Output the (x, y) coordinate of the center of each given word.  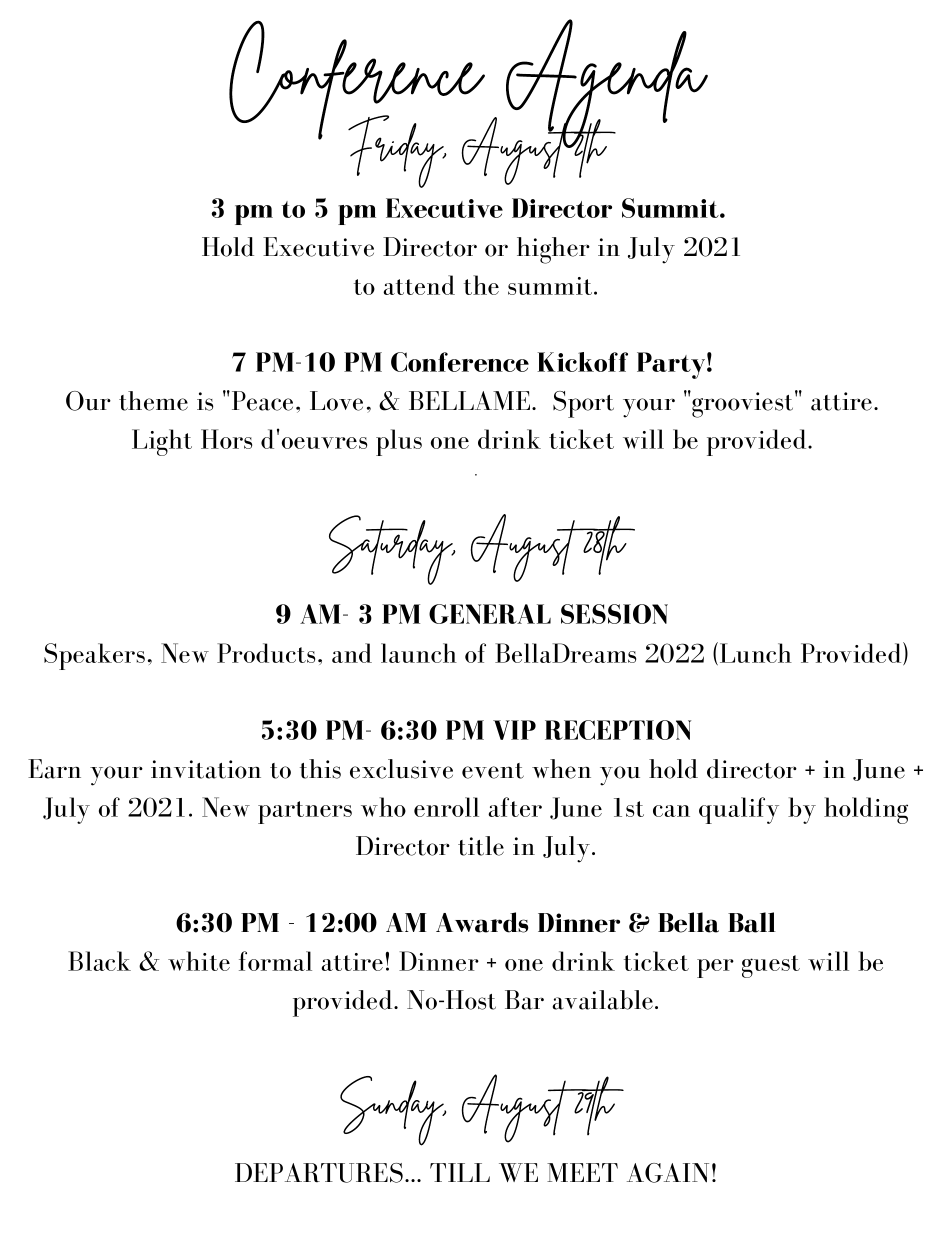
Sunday (393, 1111)
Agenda (604, 85)
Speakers (94, 656)
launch (419, 653)
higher (553, 250)
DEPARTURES (320, 1173)
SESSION (614, 614)
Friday (397, 151)
